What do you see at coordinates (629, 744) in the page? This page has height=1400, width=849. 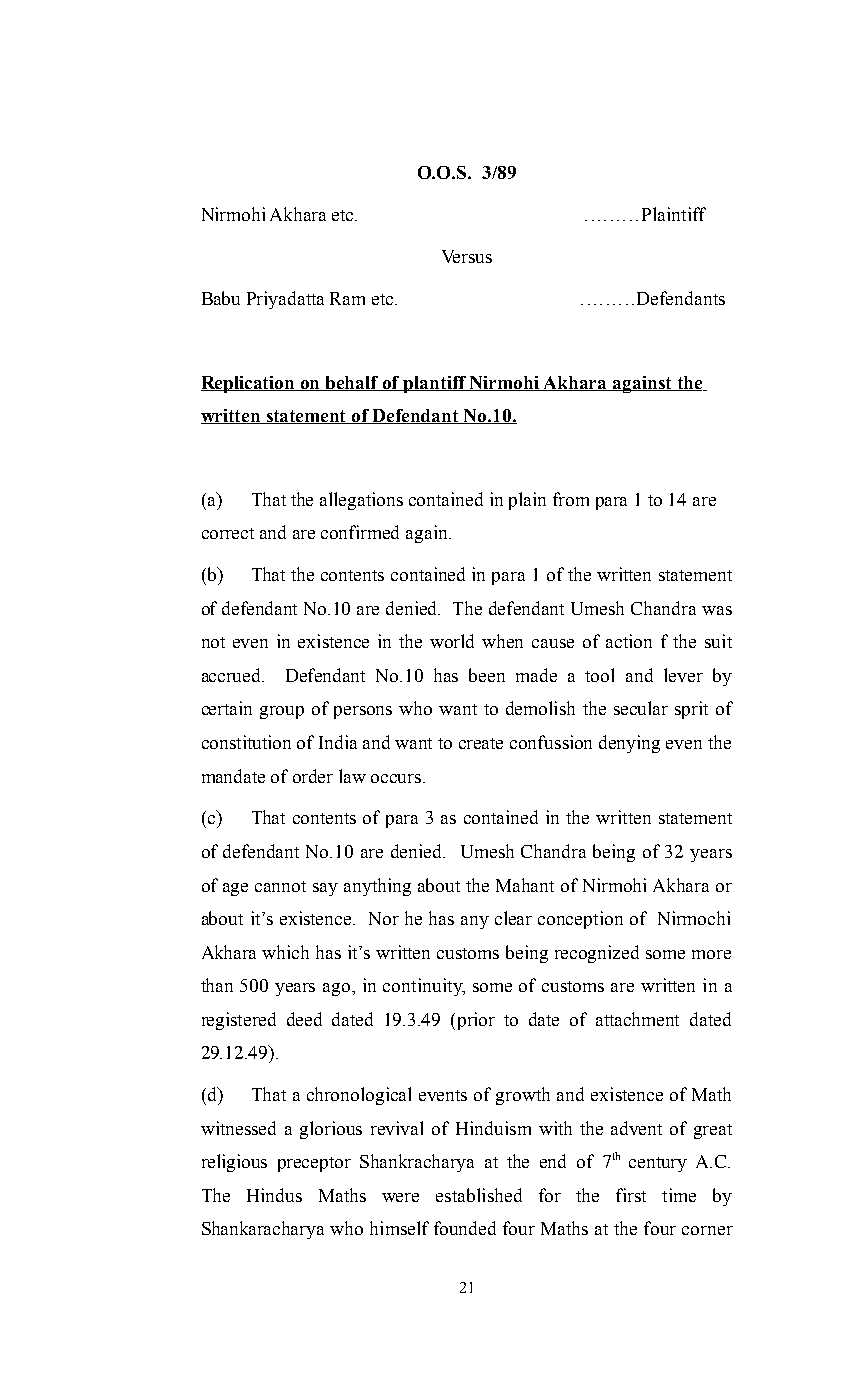 I see `denying` at bounding box center [629, 744].
